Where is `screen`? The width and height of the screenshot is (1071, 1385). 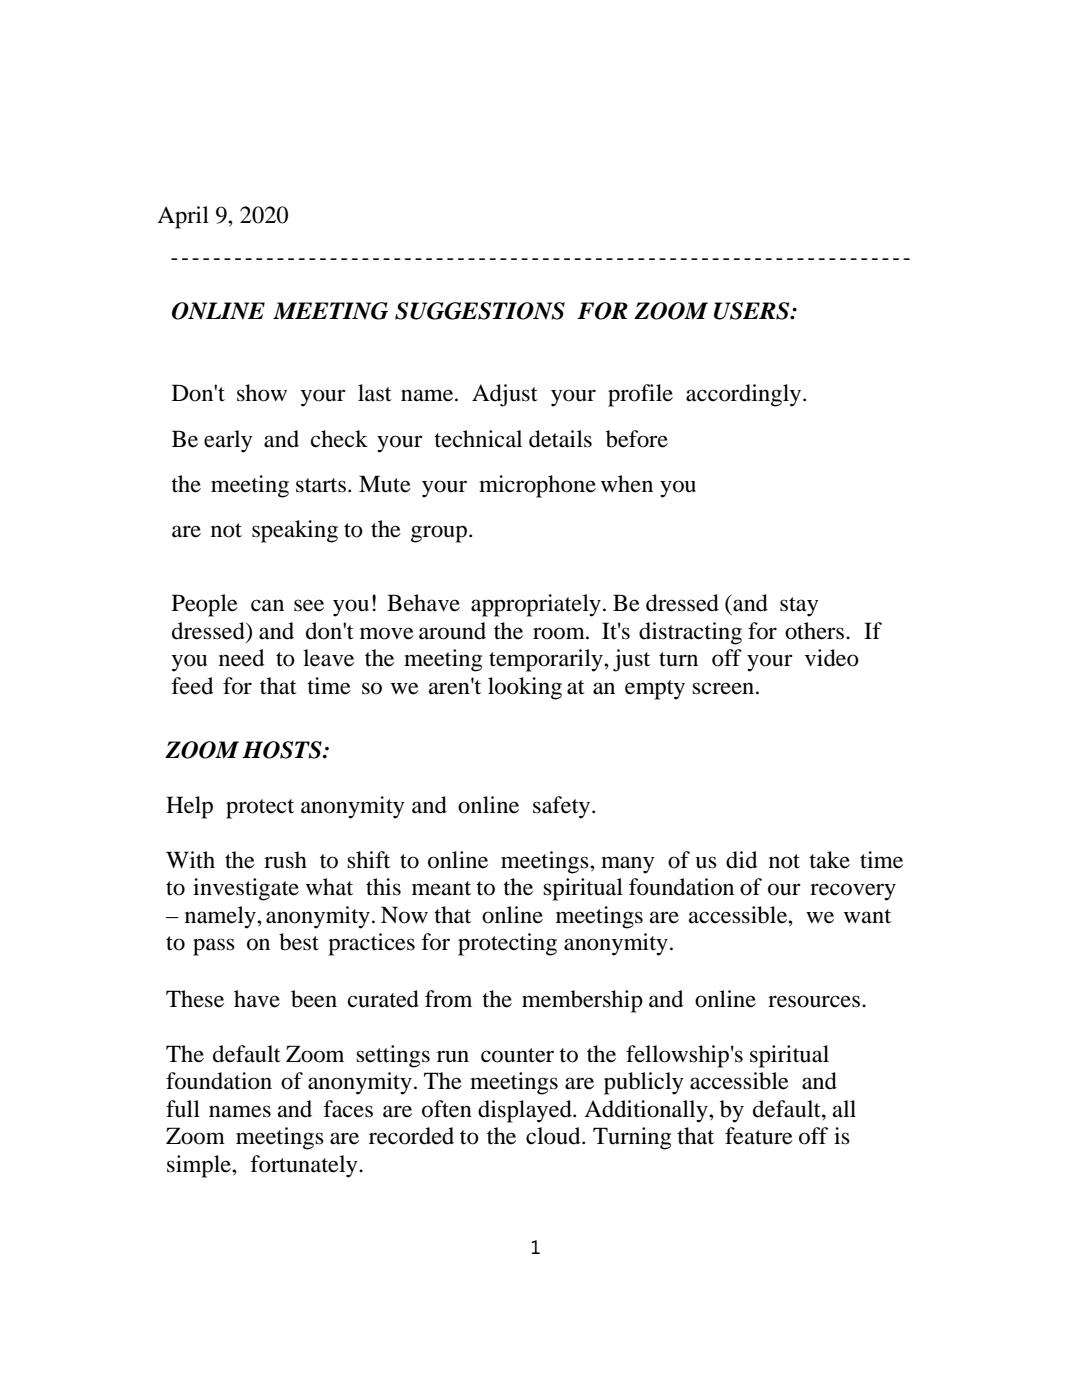
screen is located at coordinates (724, 688).
